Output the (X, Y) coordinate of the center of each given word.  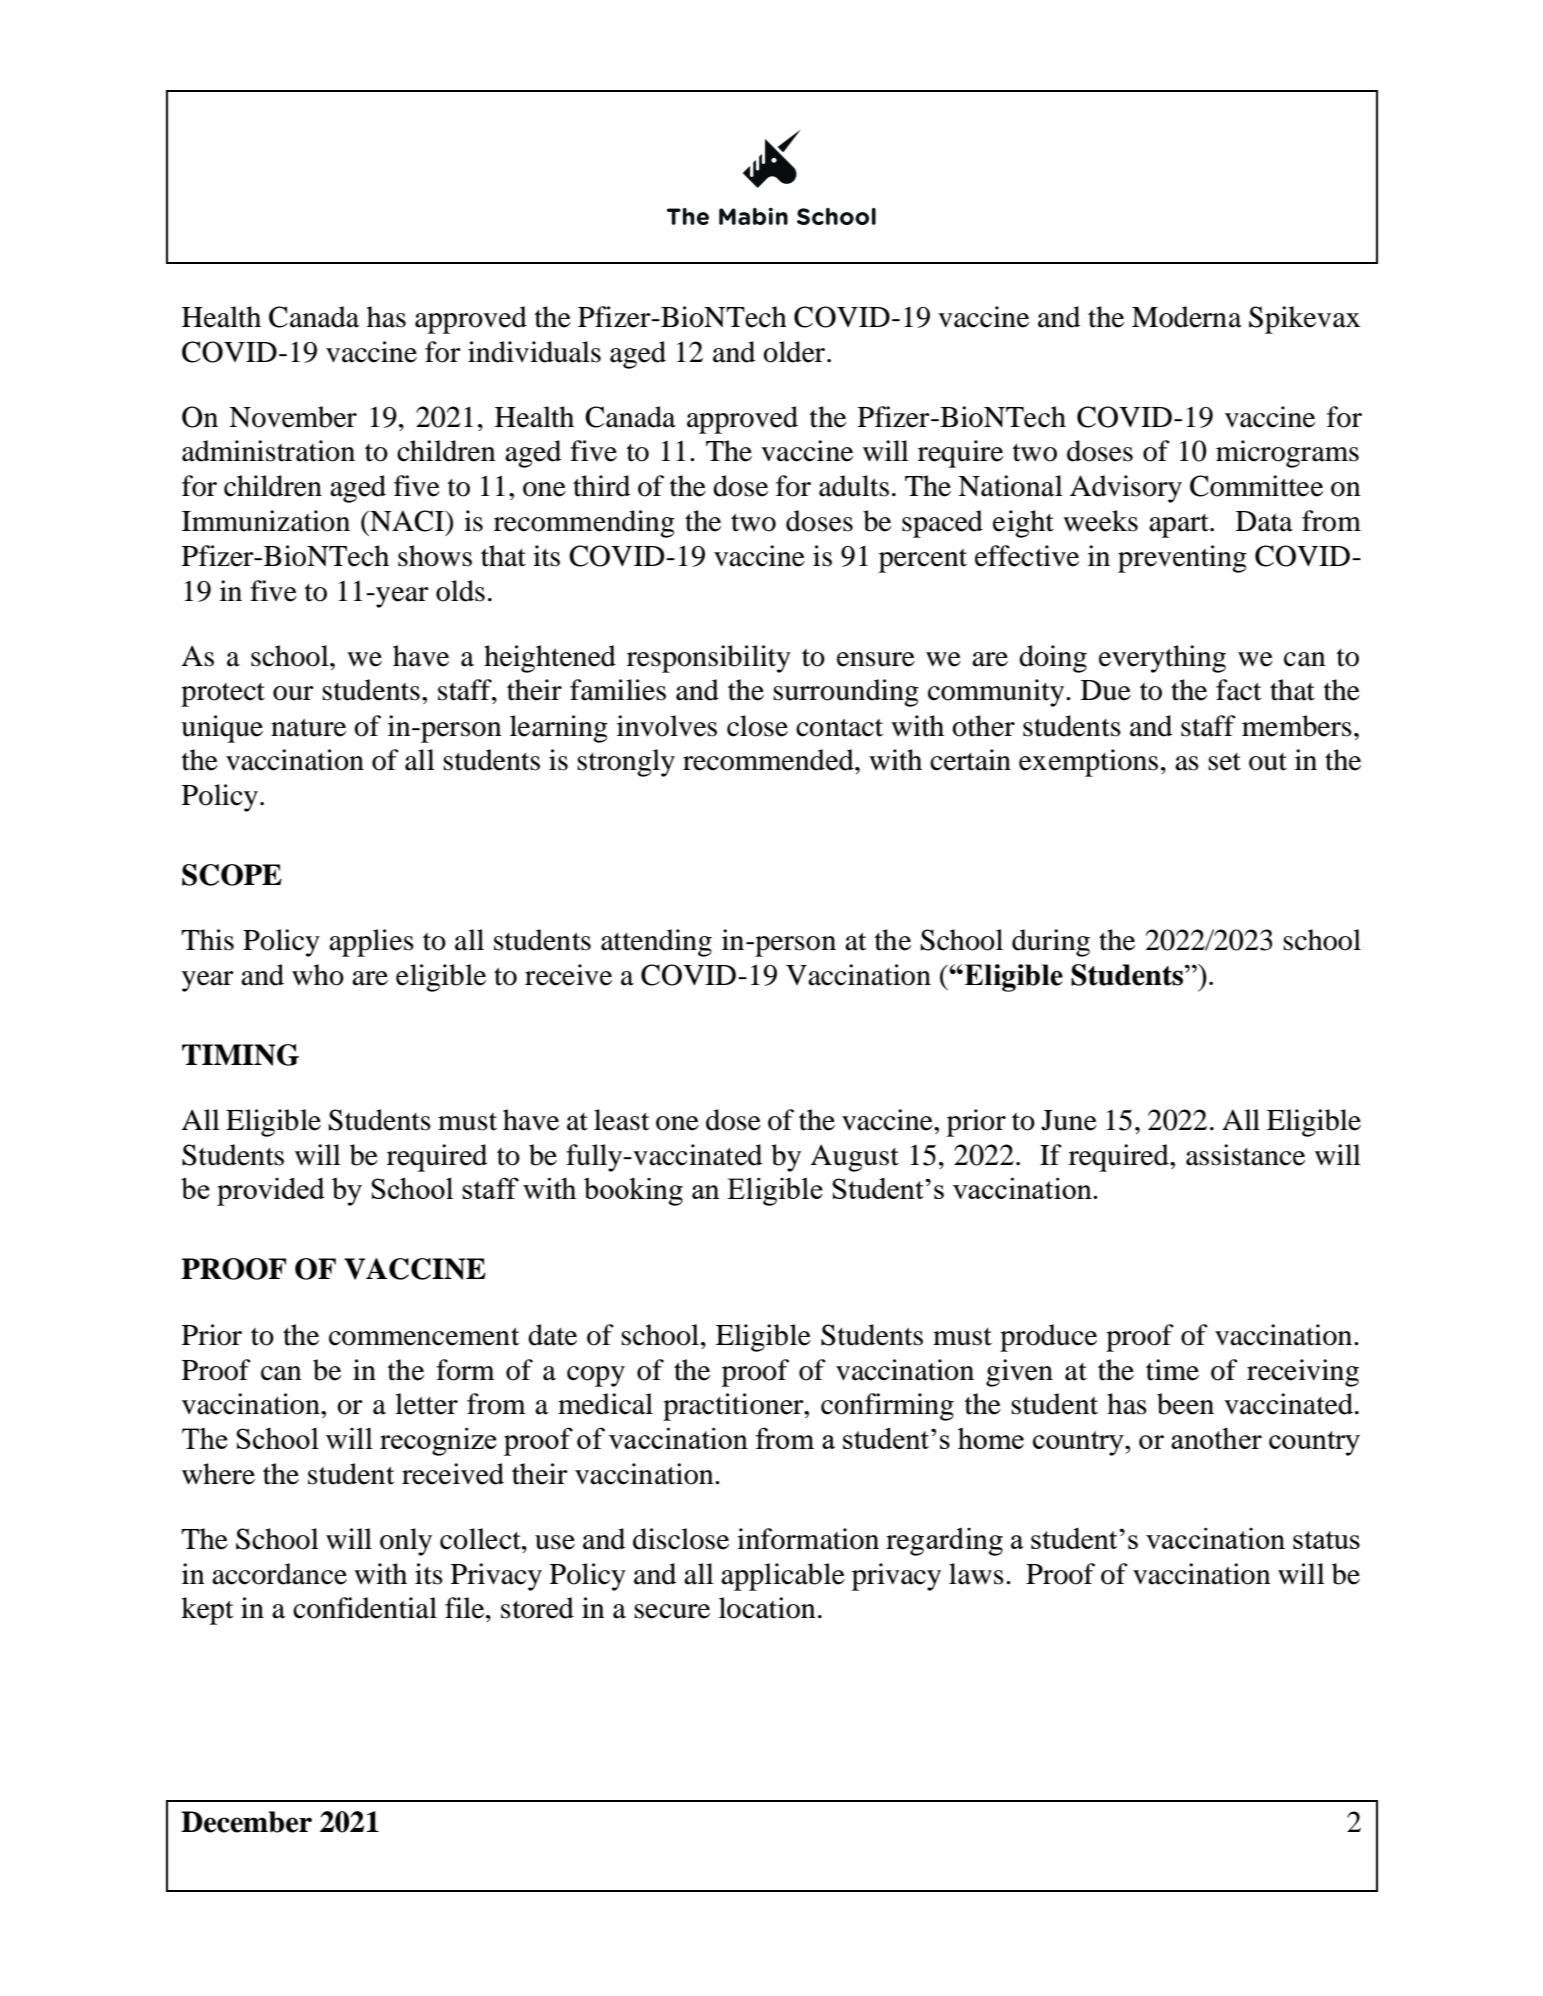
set (1224, 762)
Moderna (1187, 317)
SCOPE (232, 875)
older (795, 352)
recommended (769, 760)
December (246, 1822)
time (1172, 1370)
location (767, 1608)
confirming (887, 1407)
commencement (424, 1337)
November (293, 417)
